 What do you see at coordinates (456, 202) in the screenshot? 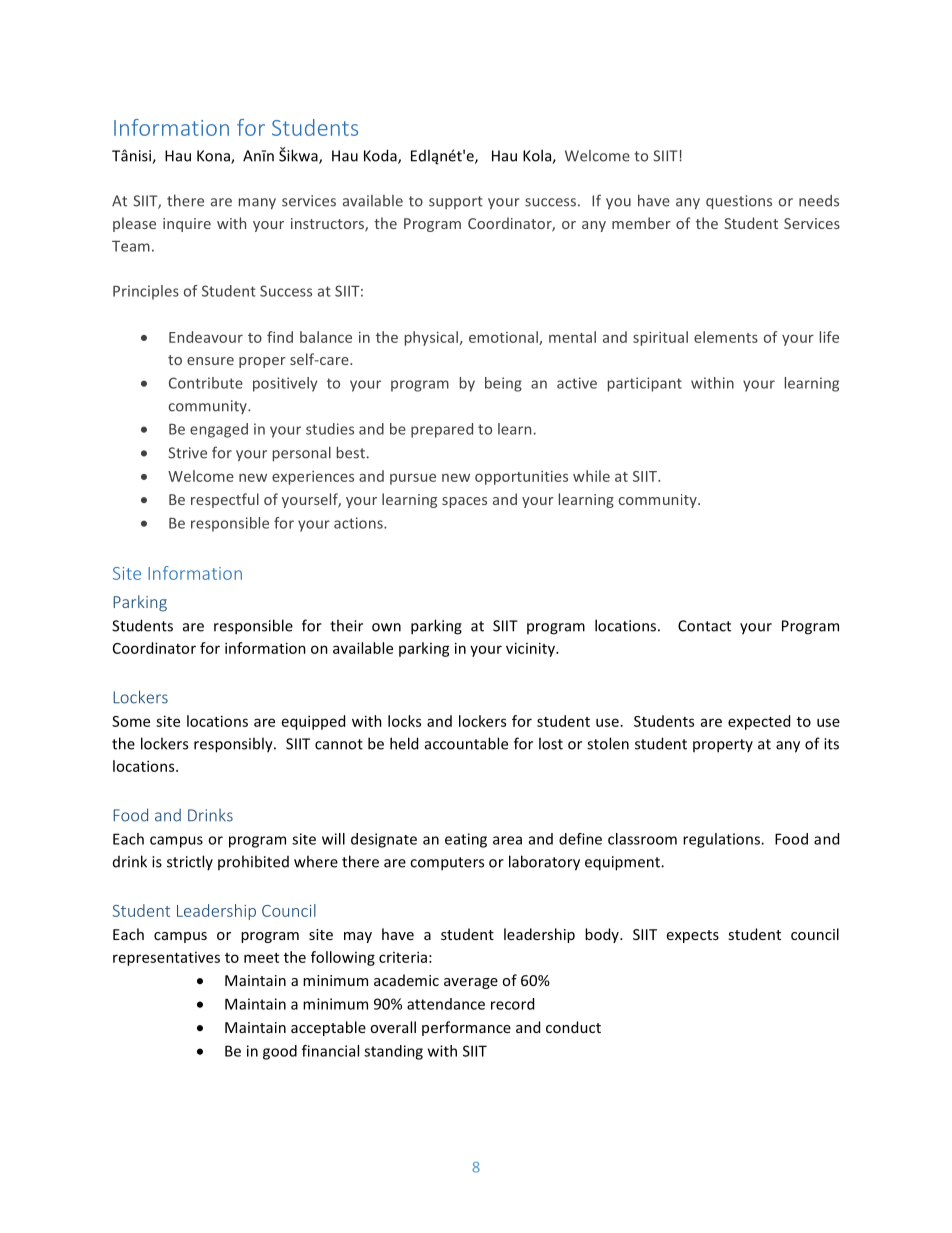
I see `support` at bounding box center [456, 202].
